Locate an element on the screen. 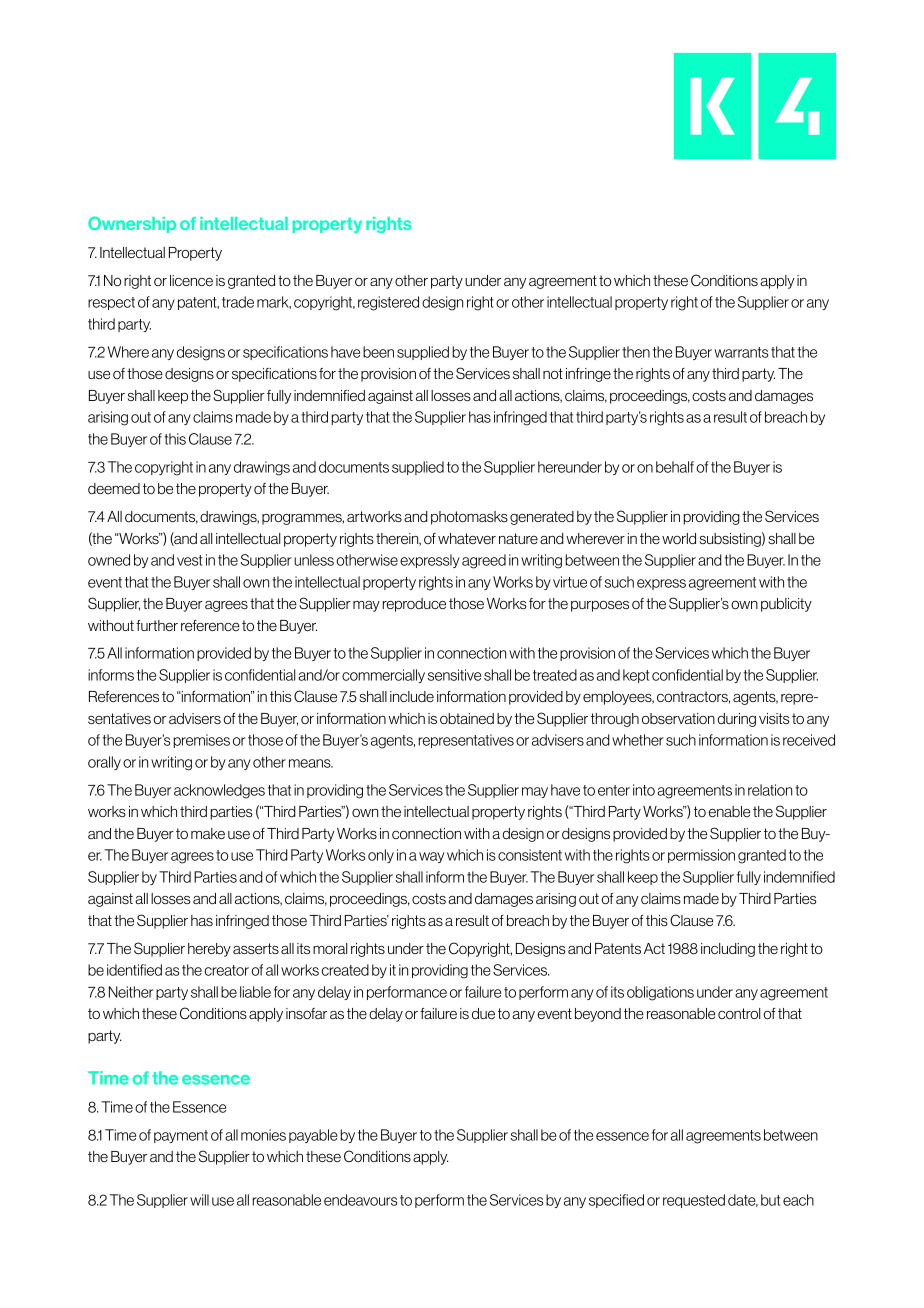 This screenshot has width=924, height=1308. obtained is located at coordinates (467, 719).
